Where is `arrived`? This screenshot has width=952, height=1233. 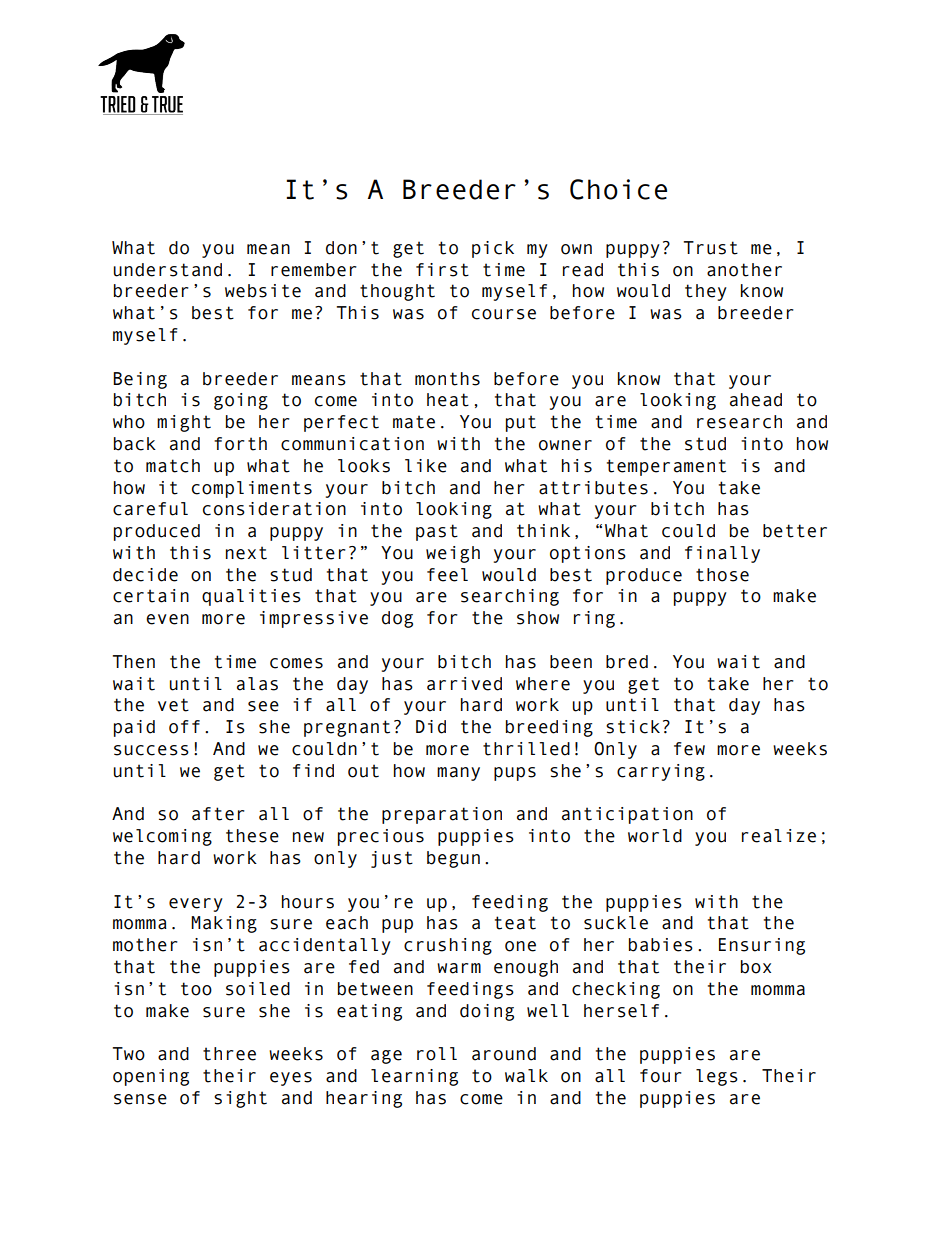 arrived is located at coordinates (464, 684).
